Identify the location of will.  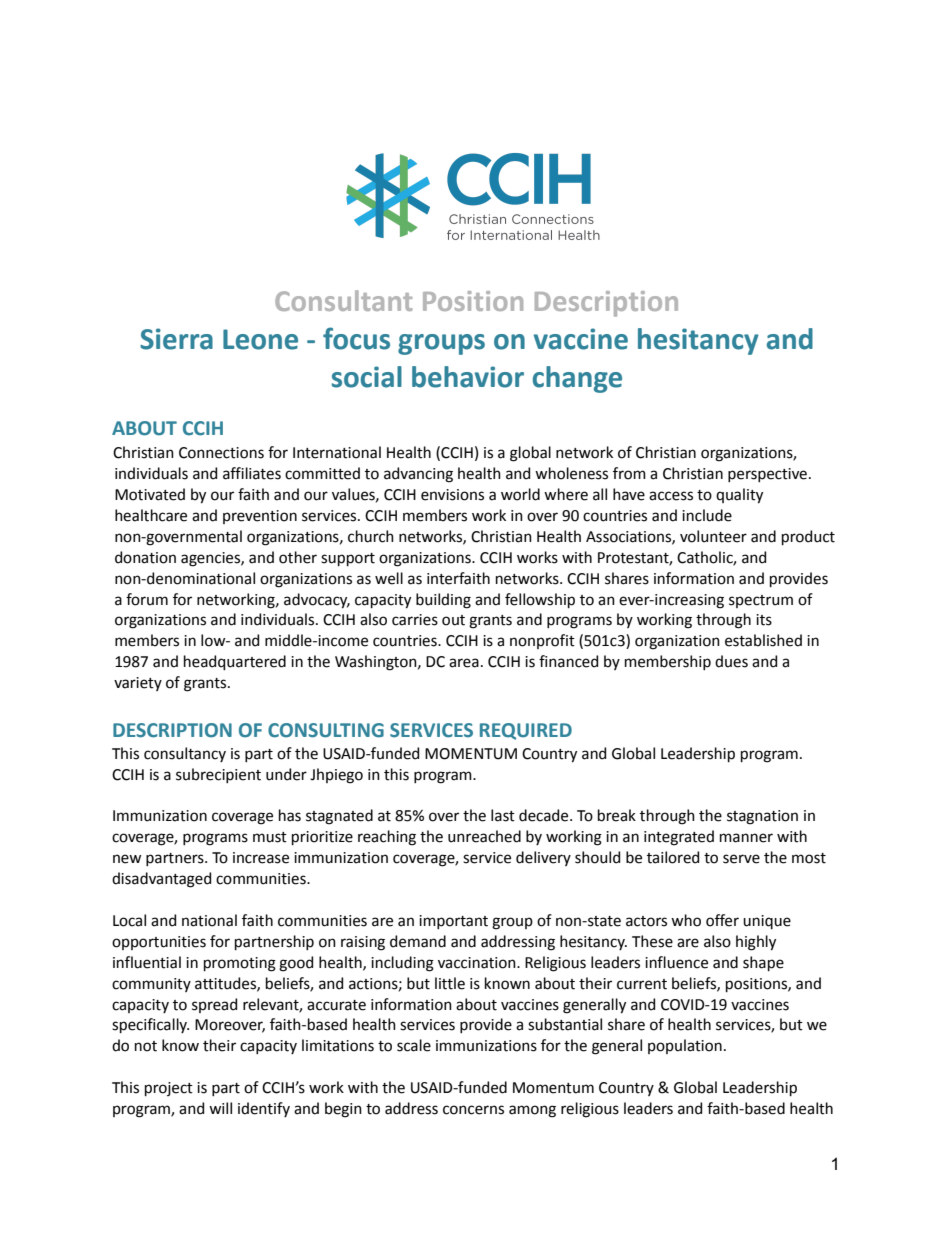
(220, 1108).
